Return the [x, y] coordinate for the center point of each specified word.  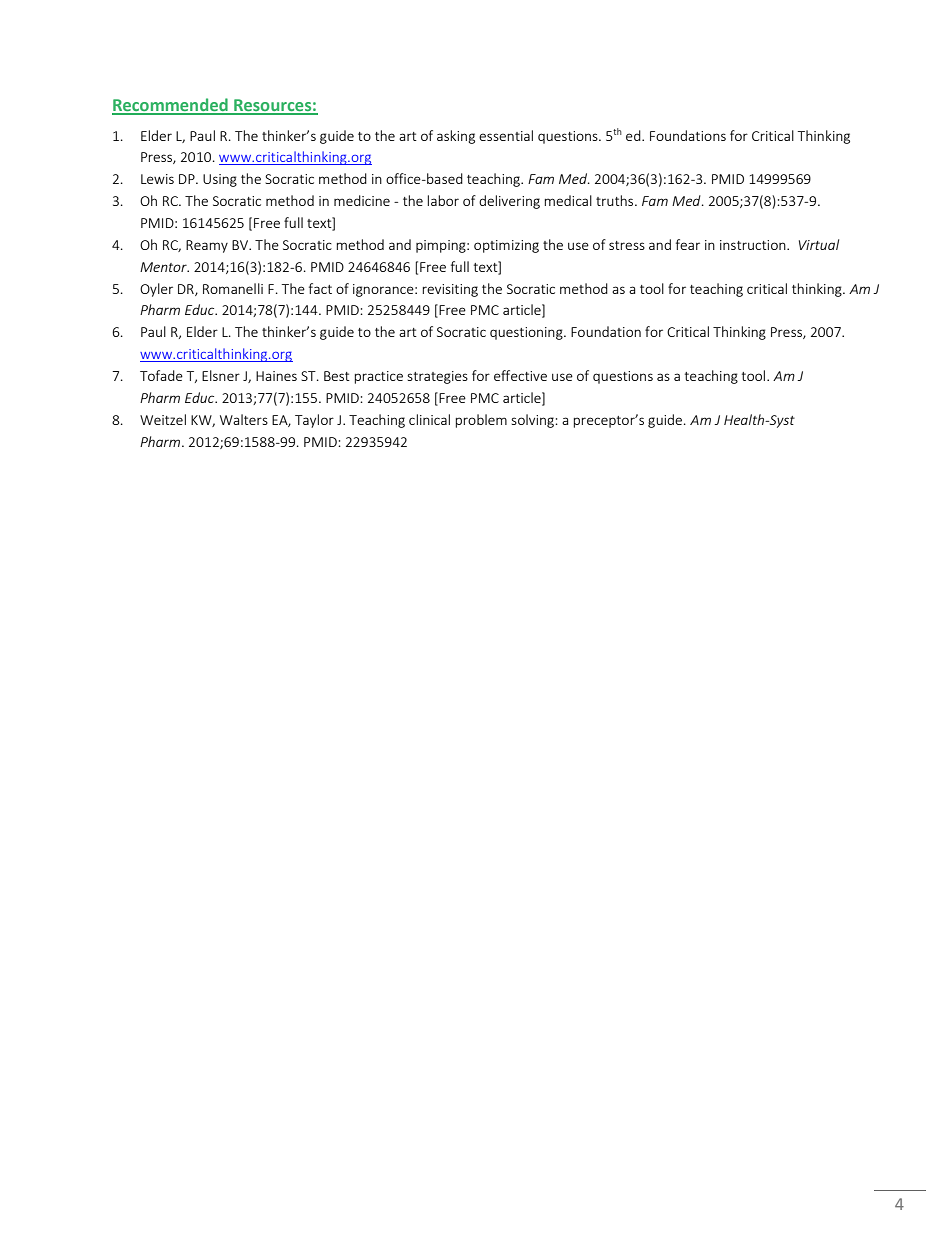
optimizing [506, 246]
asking [456, 137]
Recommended [171, 106]
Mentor [164, 267]
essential [506, 135]
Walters [244, 419]
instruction [754, 245]
